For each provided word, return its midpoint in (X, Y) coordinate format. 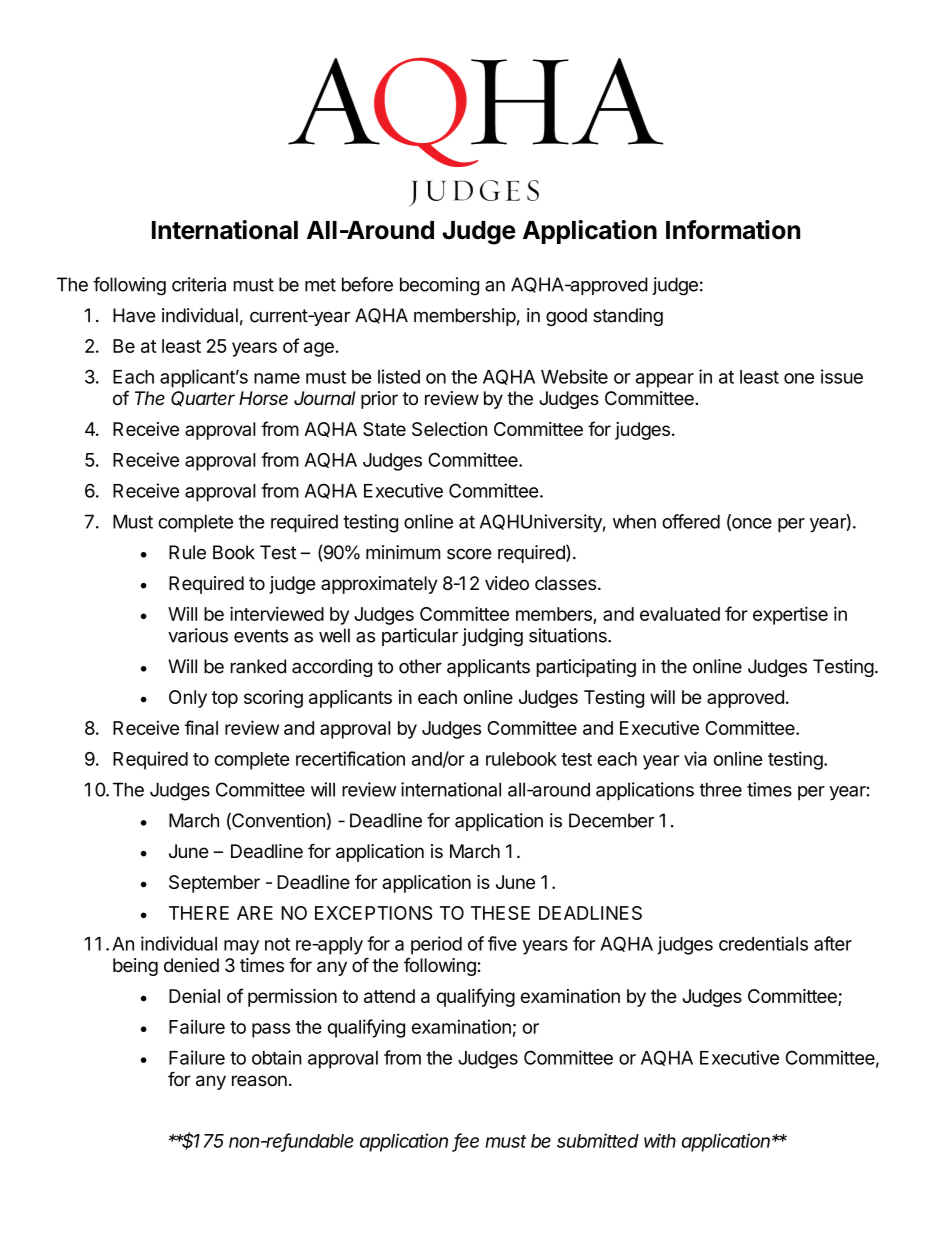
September (214, 884)
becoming (439, 286)
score (469, 554)
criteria (199, 284)
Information (733, 230)
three (720, 789)
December (611, 820)
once (751, 524)
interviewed (277, 613)
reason (259, 1081)
